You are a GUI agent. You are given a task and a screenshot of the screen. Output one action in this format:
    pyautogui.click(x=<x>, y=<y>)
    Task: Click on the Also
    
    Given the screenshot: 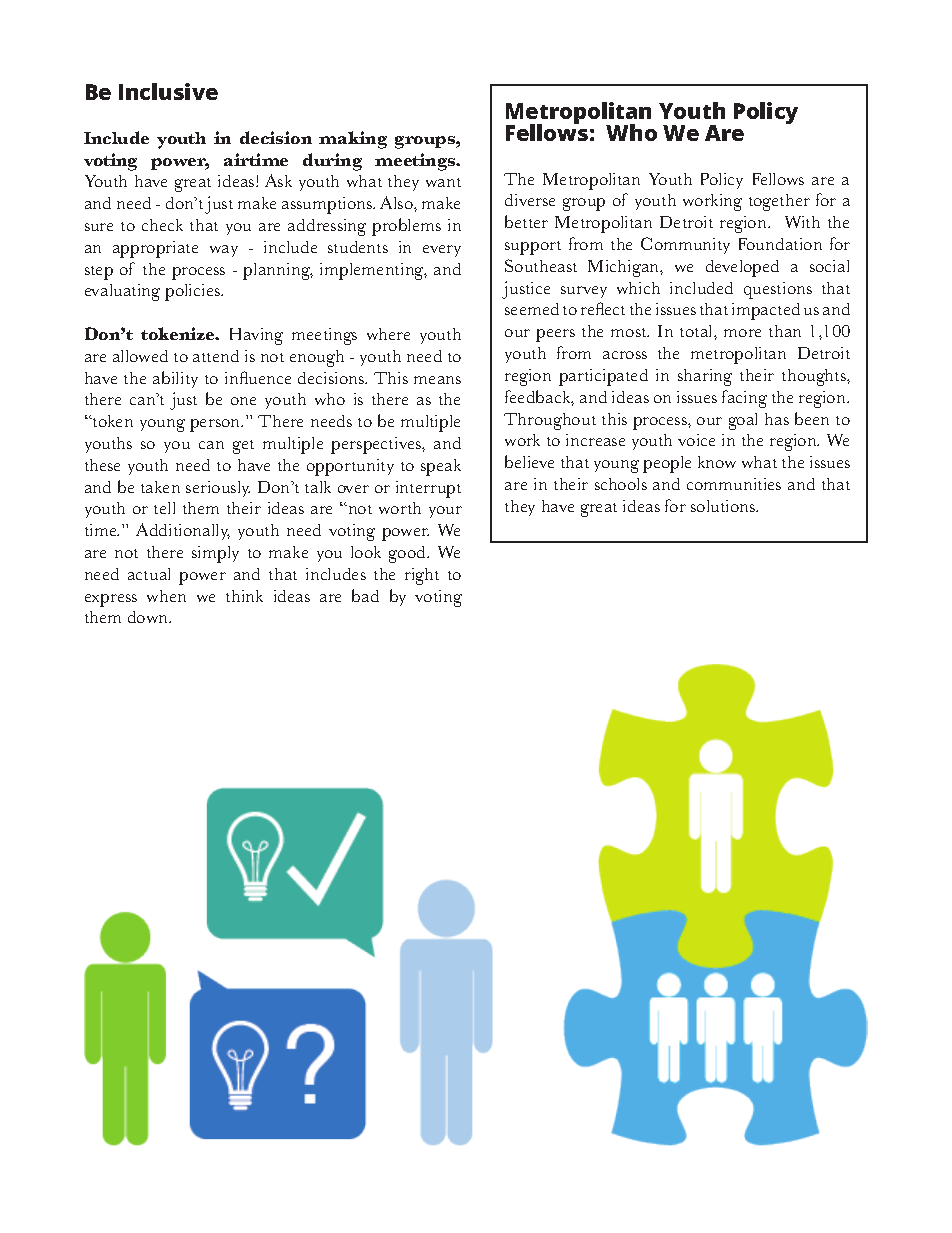 What is the action you would take?
    pyautogui.click(x=397, y=202)
